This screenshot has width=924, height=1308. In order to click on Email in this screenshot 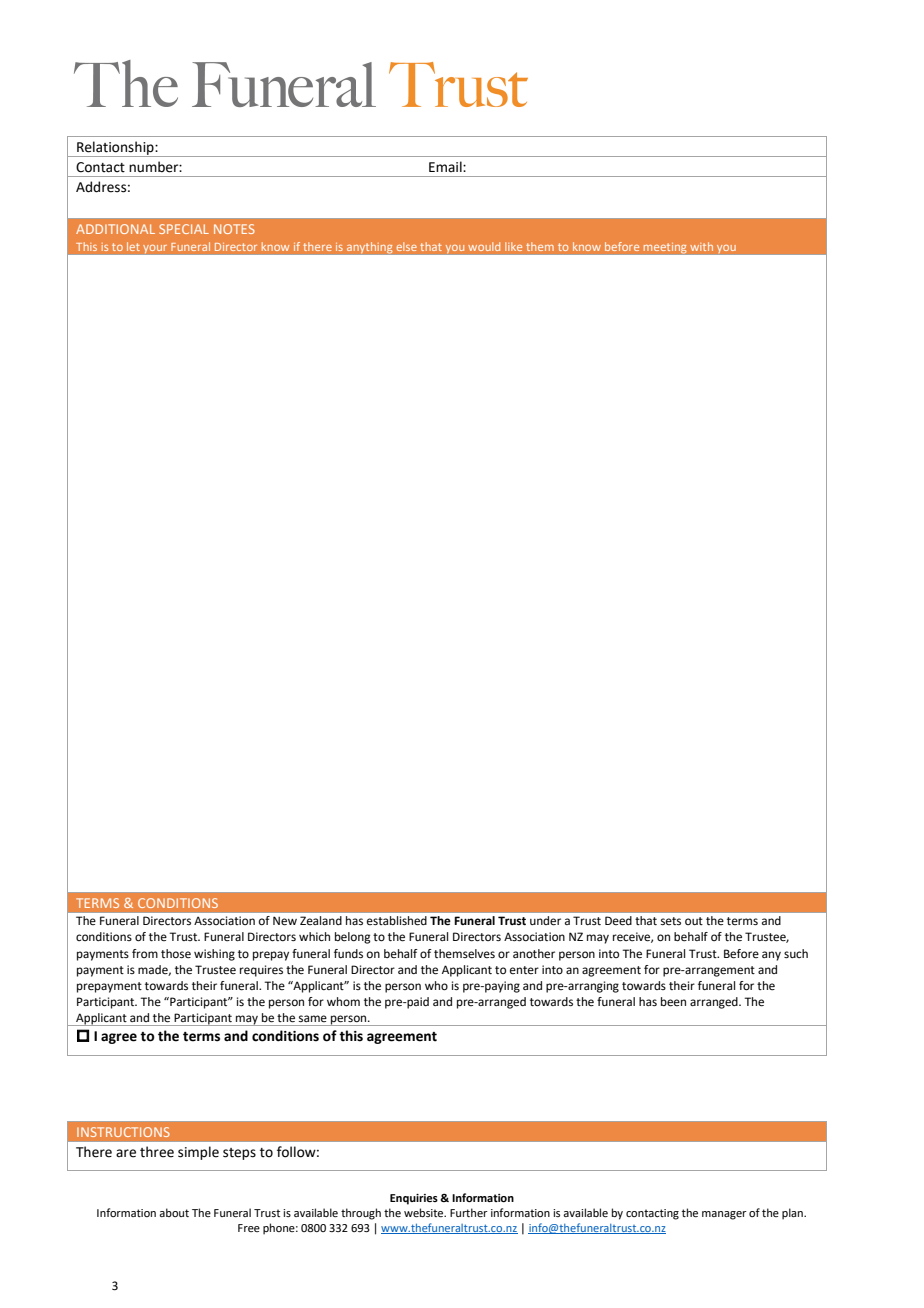, I will do `click(446, 166)`.
